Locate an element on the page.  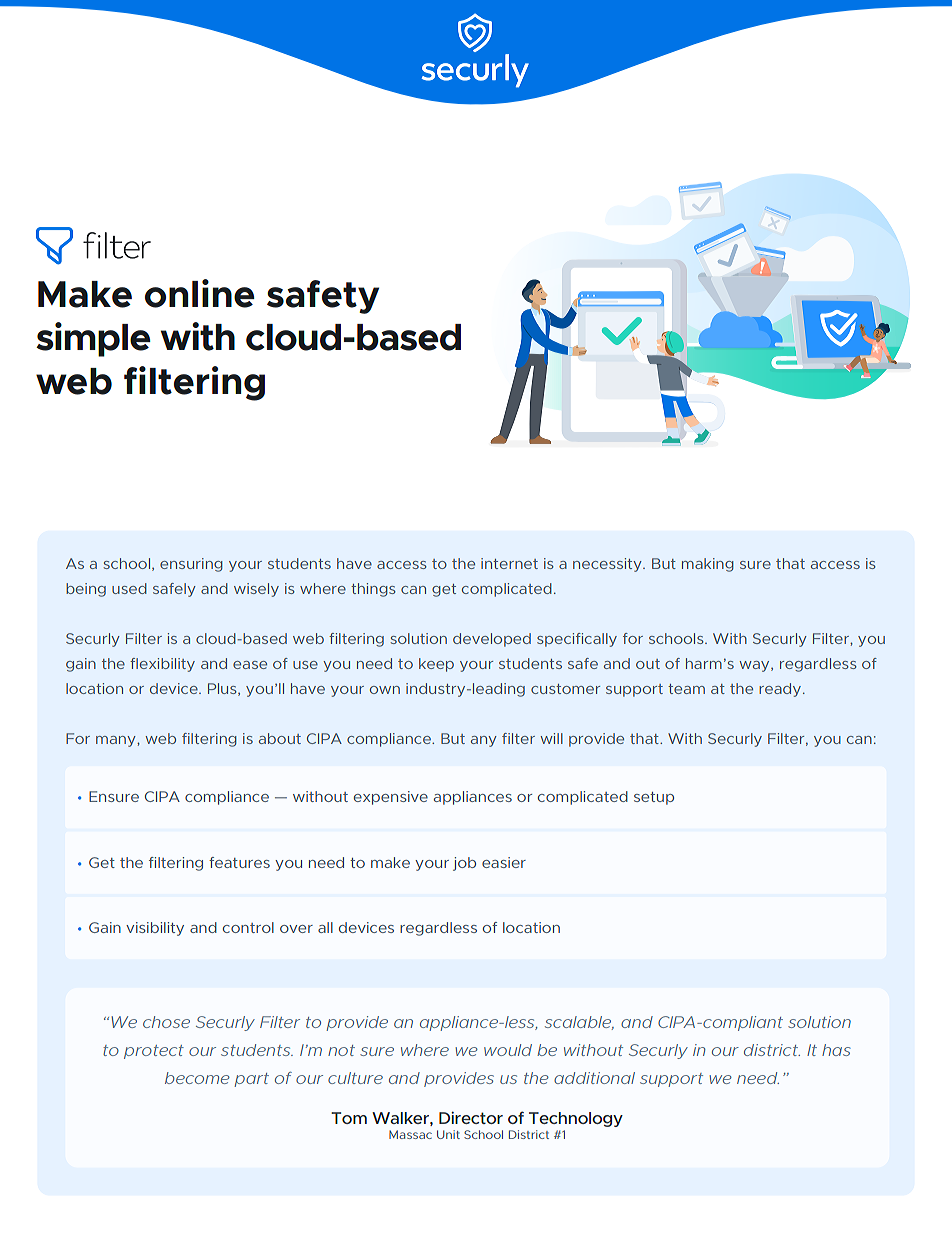
become is located at coordinates (197, 1078).
